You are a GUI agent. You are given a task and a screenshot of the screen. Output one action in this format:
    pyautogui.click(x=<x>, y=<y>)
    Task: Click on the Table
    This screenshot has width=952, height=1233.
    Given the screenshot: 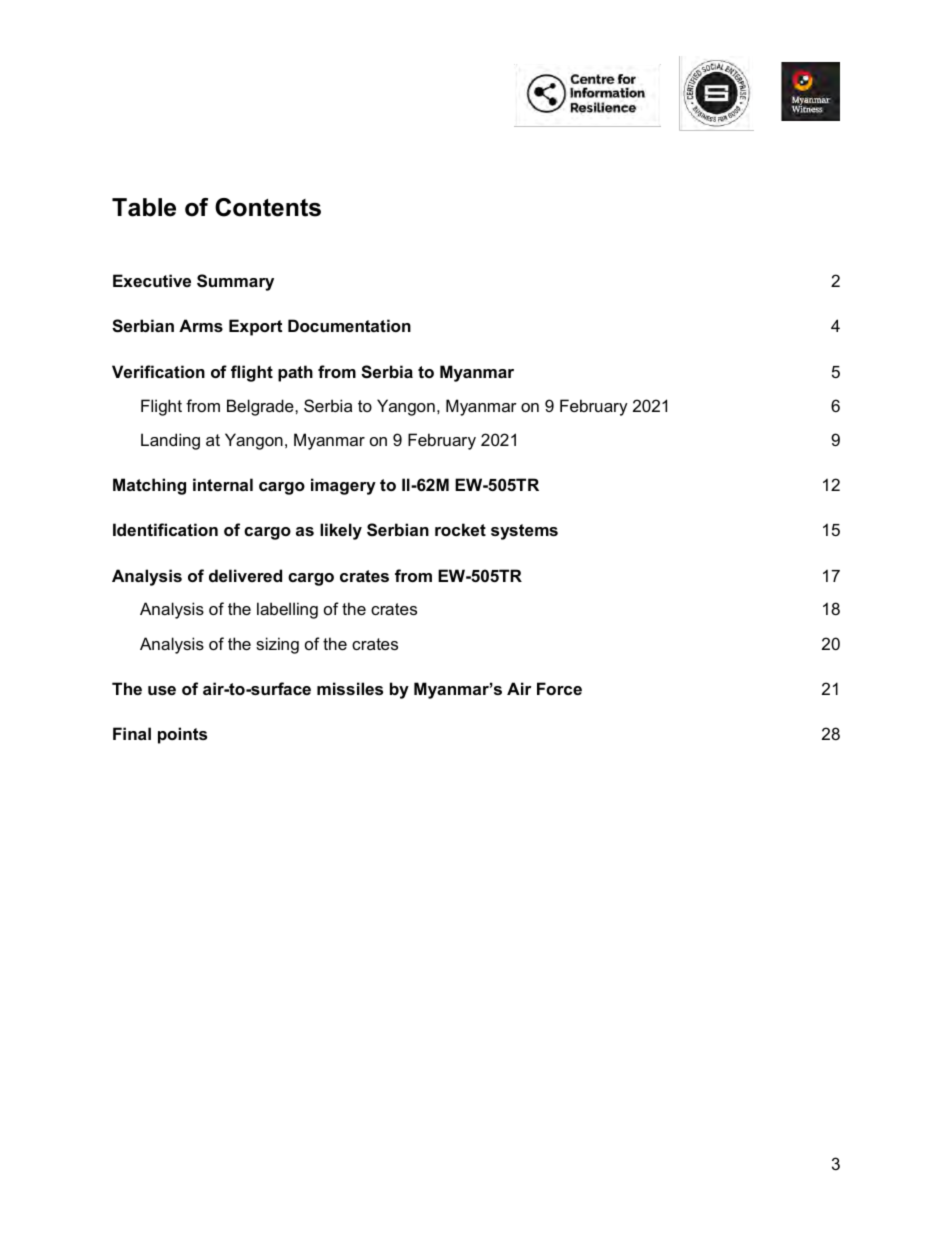 What is the action you would take?
    pyautogui.click(x=144, y=207)
